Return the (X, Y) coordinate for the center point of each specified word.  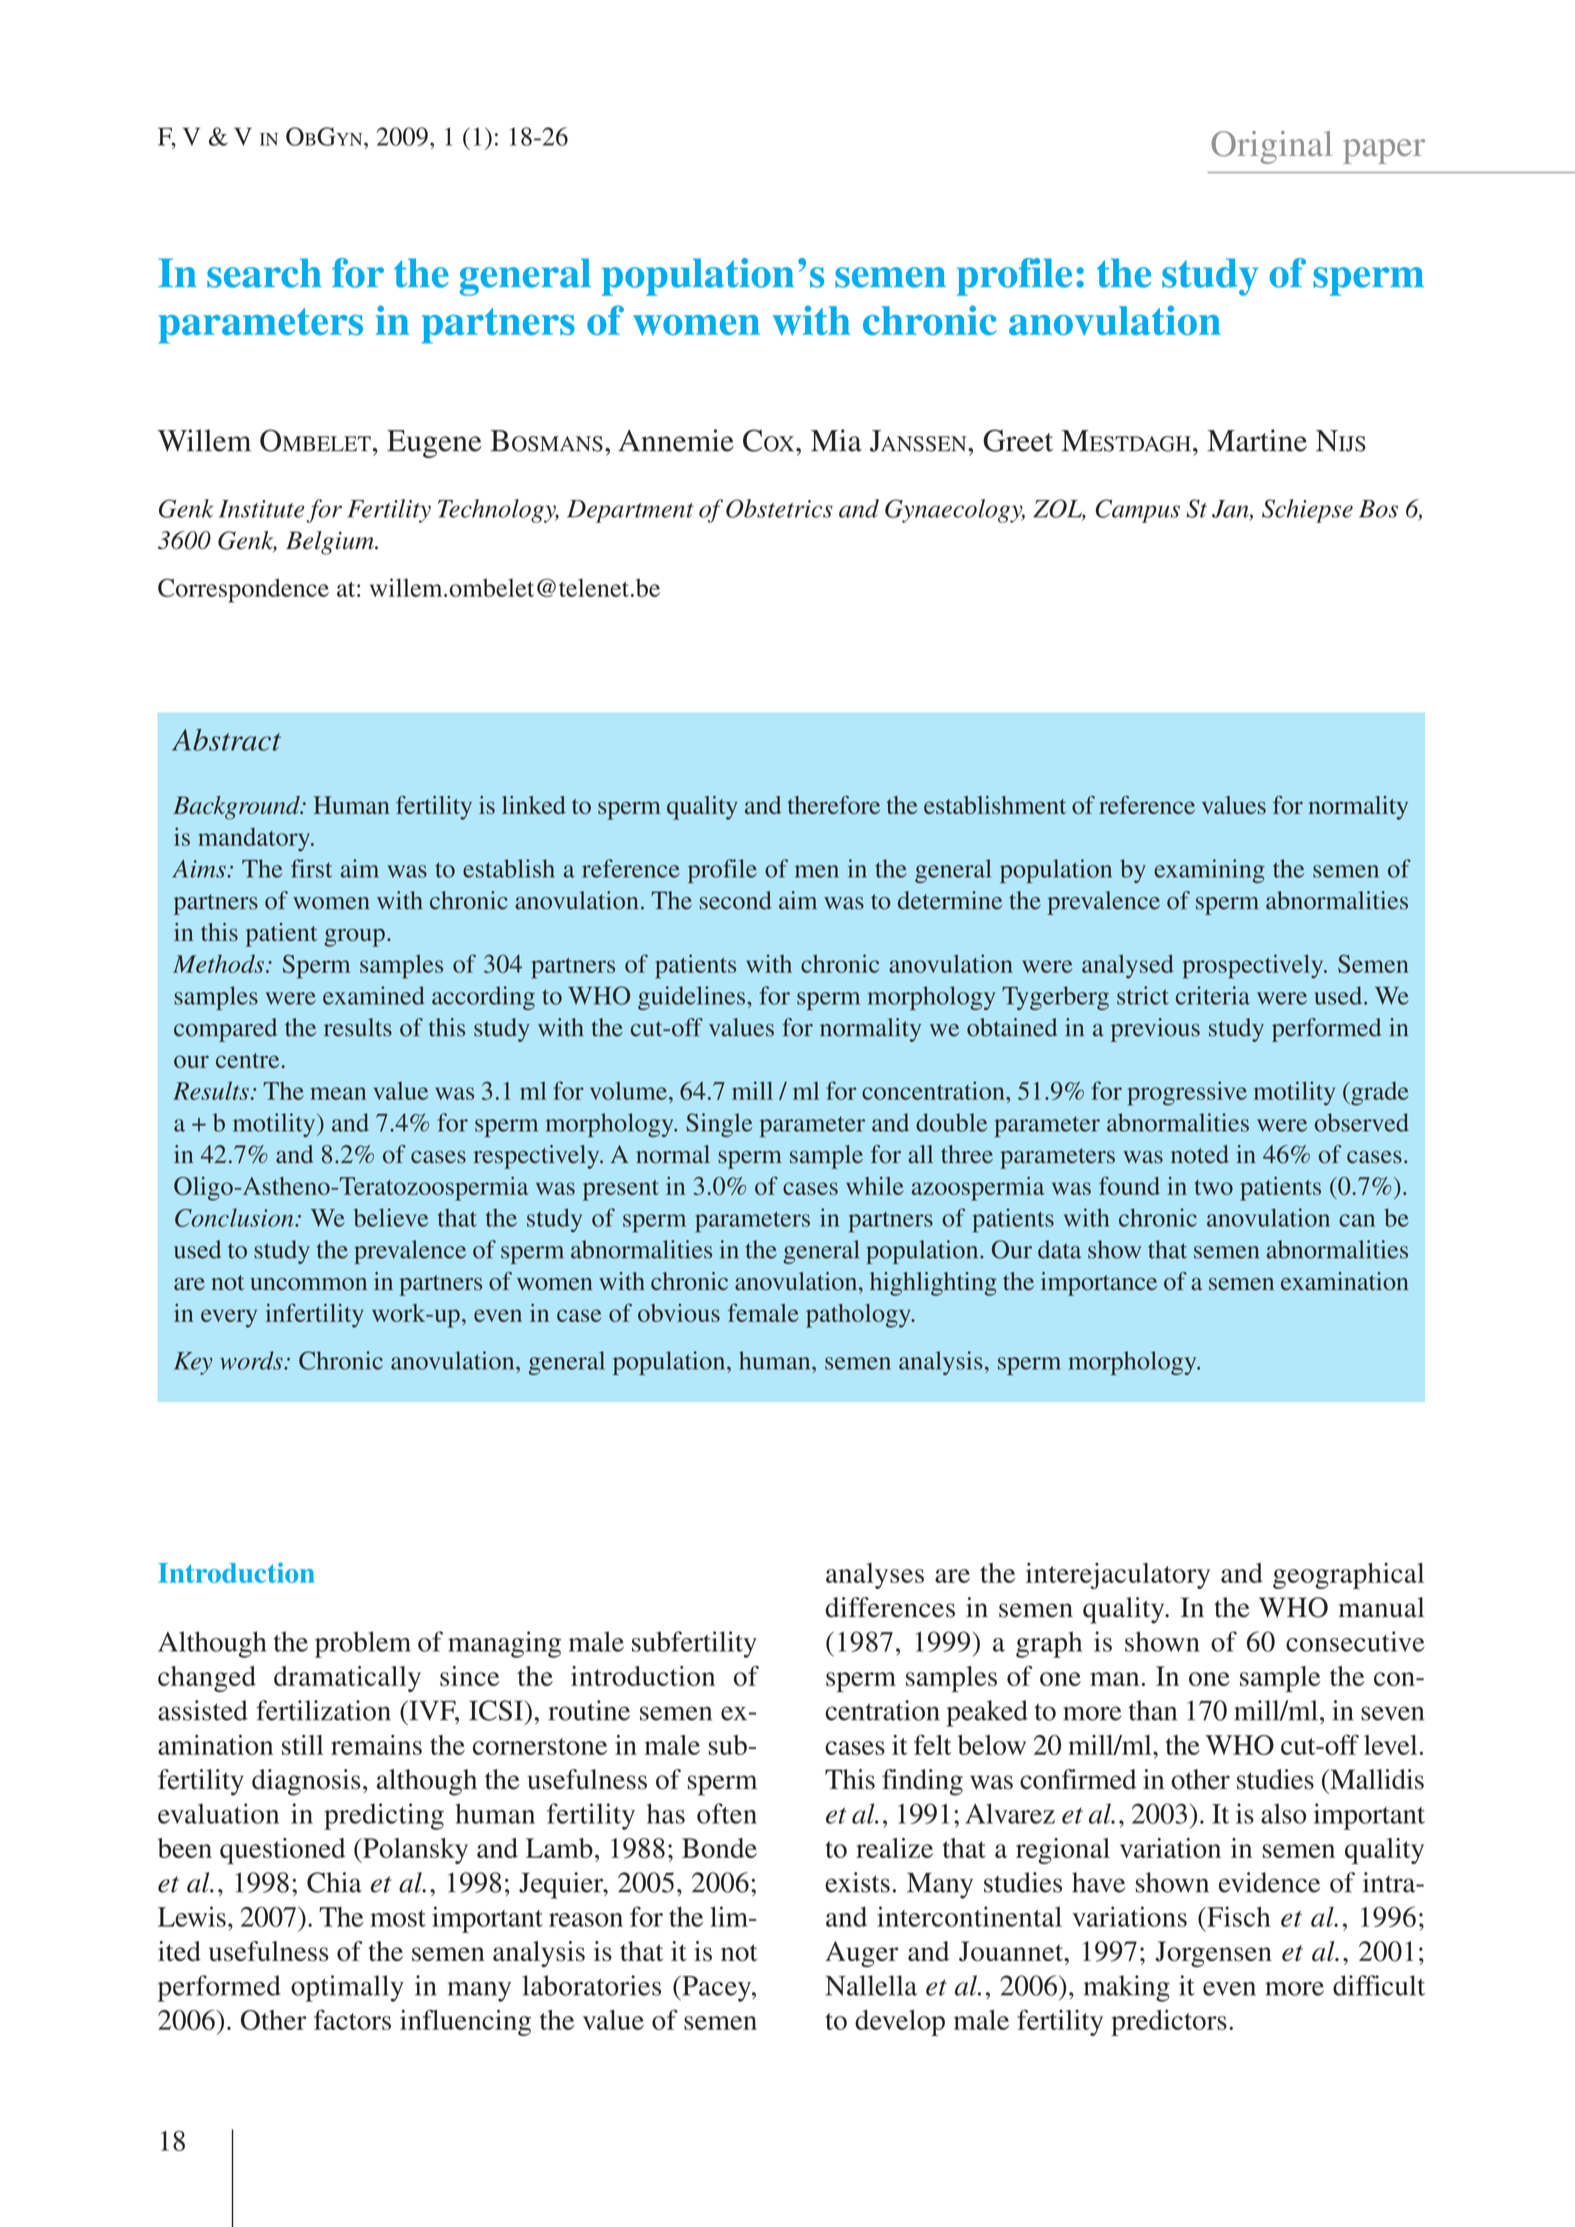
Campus (1137, 511)
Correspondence (243, 590)
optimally (347, 1988)
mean (338, 1093)
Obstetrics (779, 508)
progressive (1187, 1093)
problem (363, 1644)
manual (1381, 1607)
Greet (1018, 440)
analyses (875, 1576)
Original (1271, 147)
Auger (861, 1954)
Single (719, 1125)
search (264, 273)
